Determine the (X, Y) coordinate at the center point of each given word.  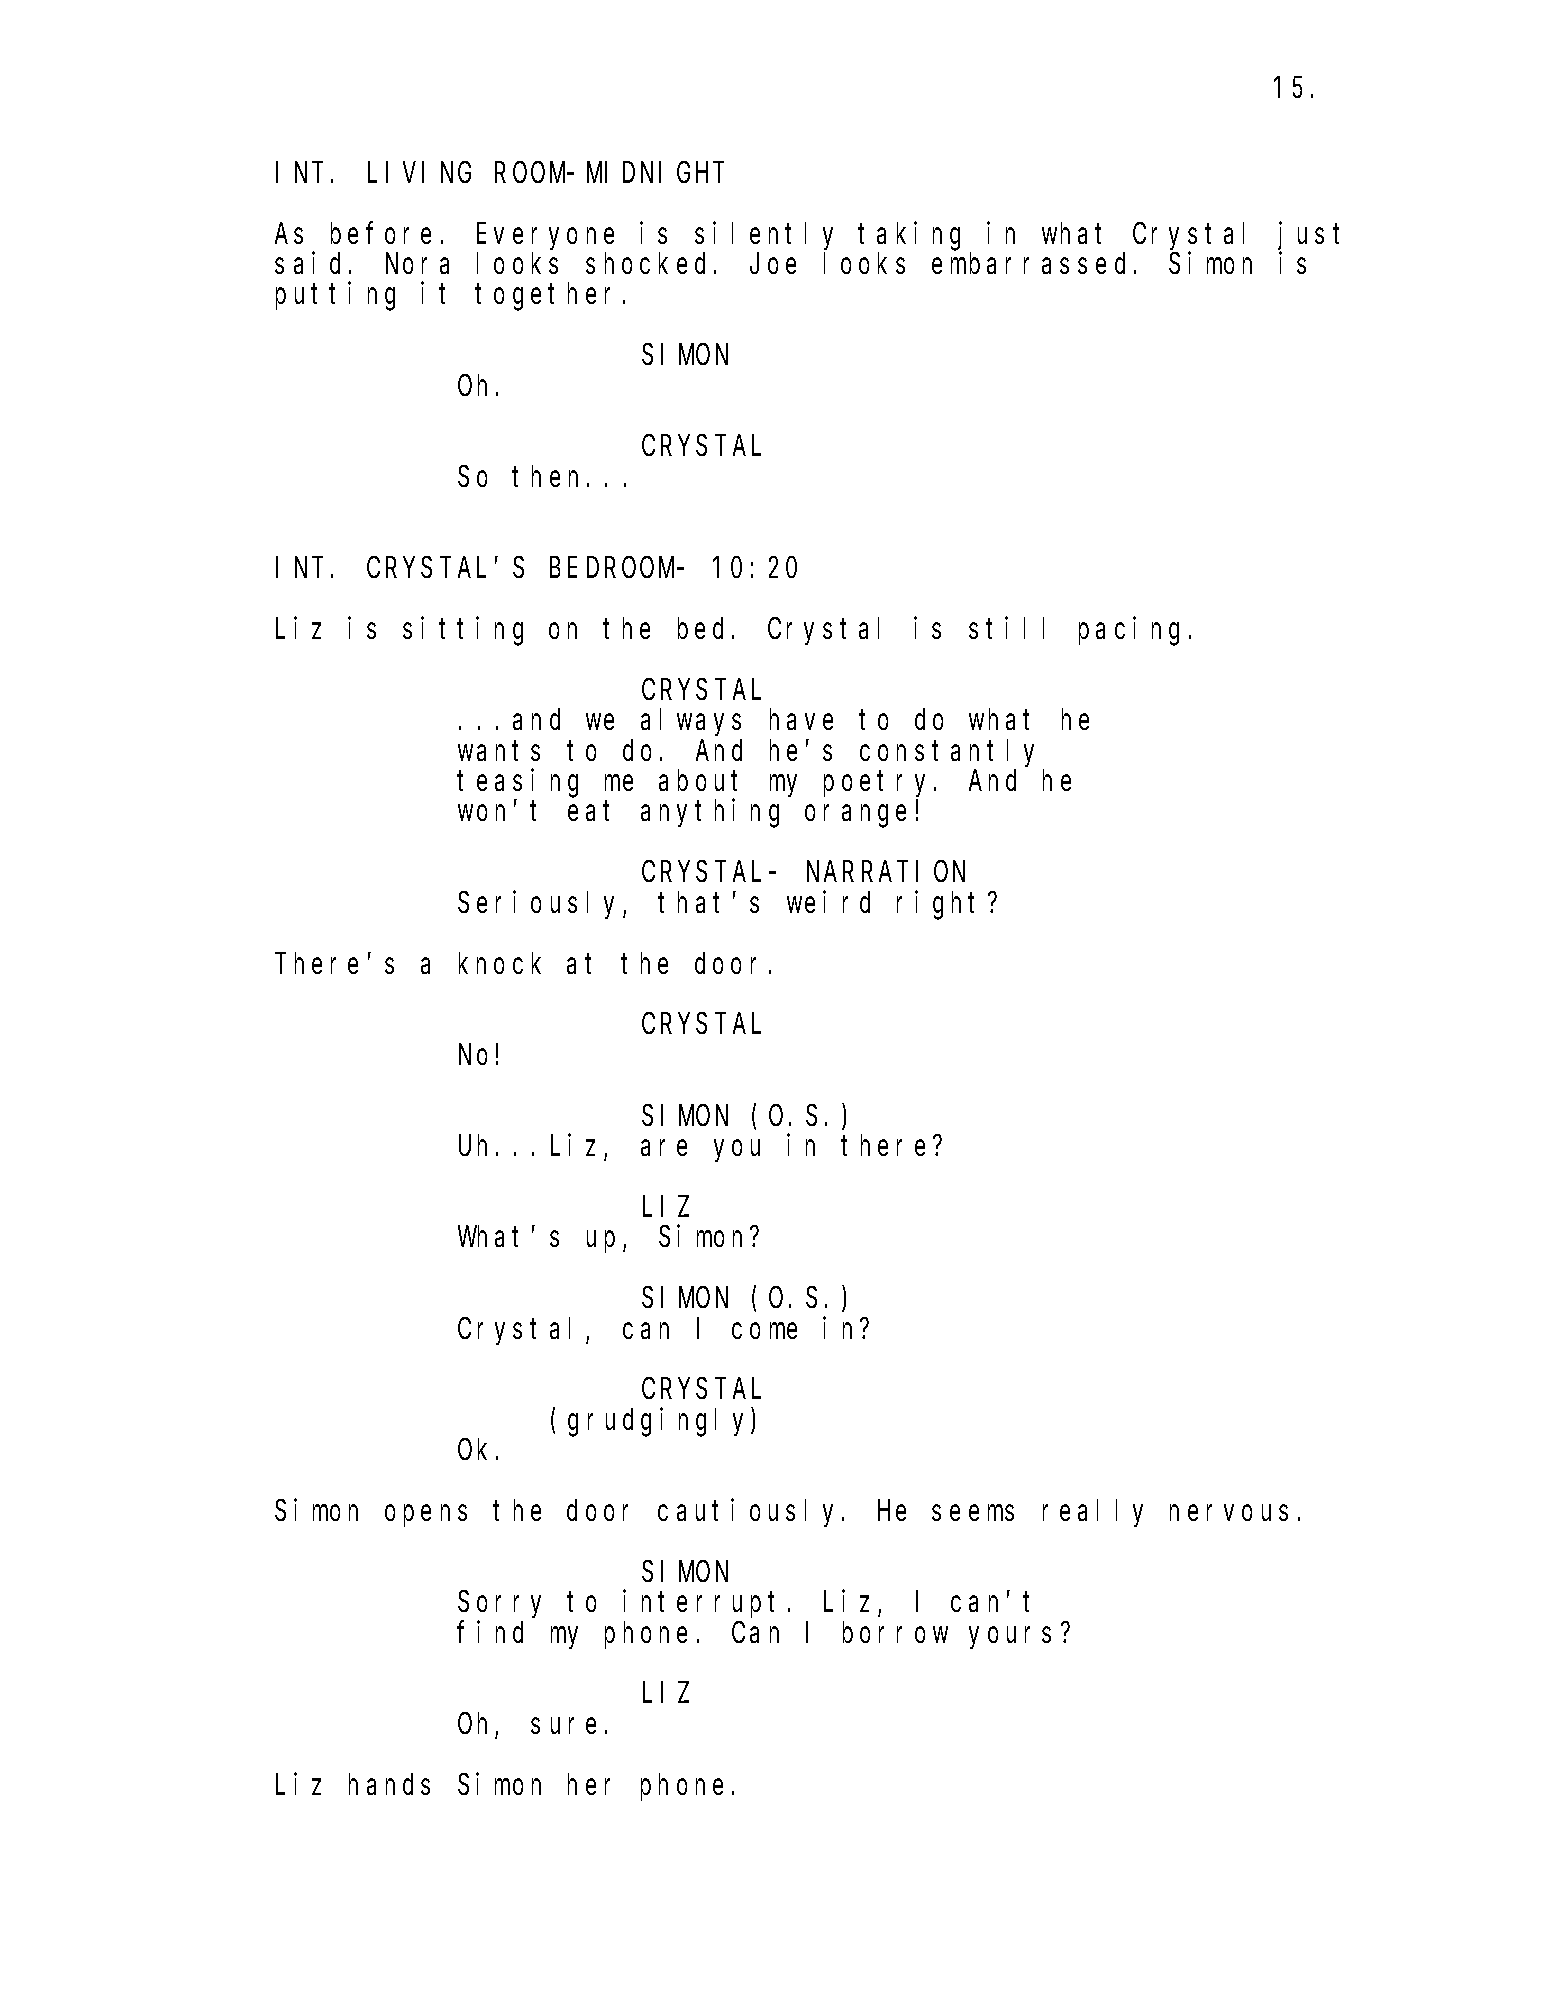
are (664, 1148)
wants (499, 751)
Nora (417, 264)
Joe (773, 264)
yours (1010, 1638)
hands (389, 1784)
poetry (879, 784)
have (801, 719)
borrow (895, 1632)
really (1093, 1513)
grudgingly (660, 1422)
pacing (1129, 631)
